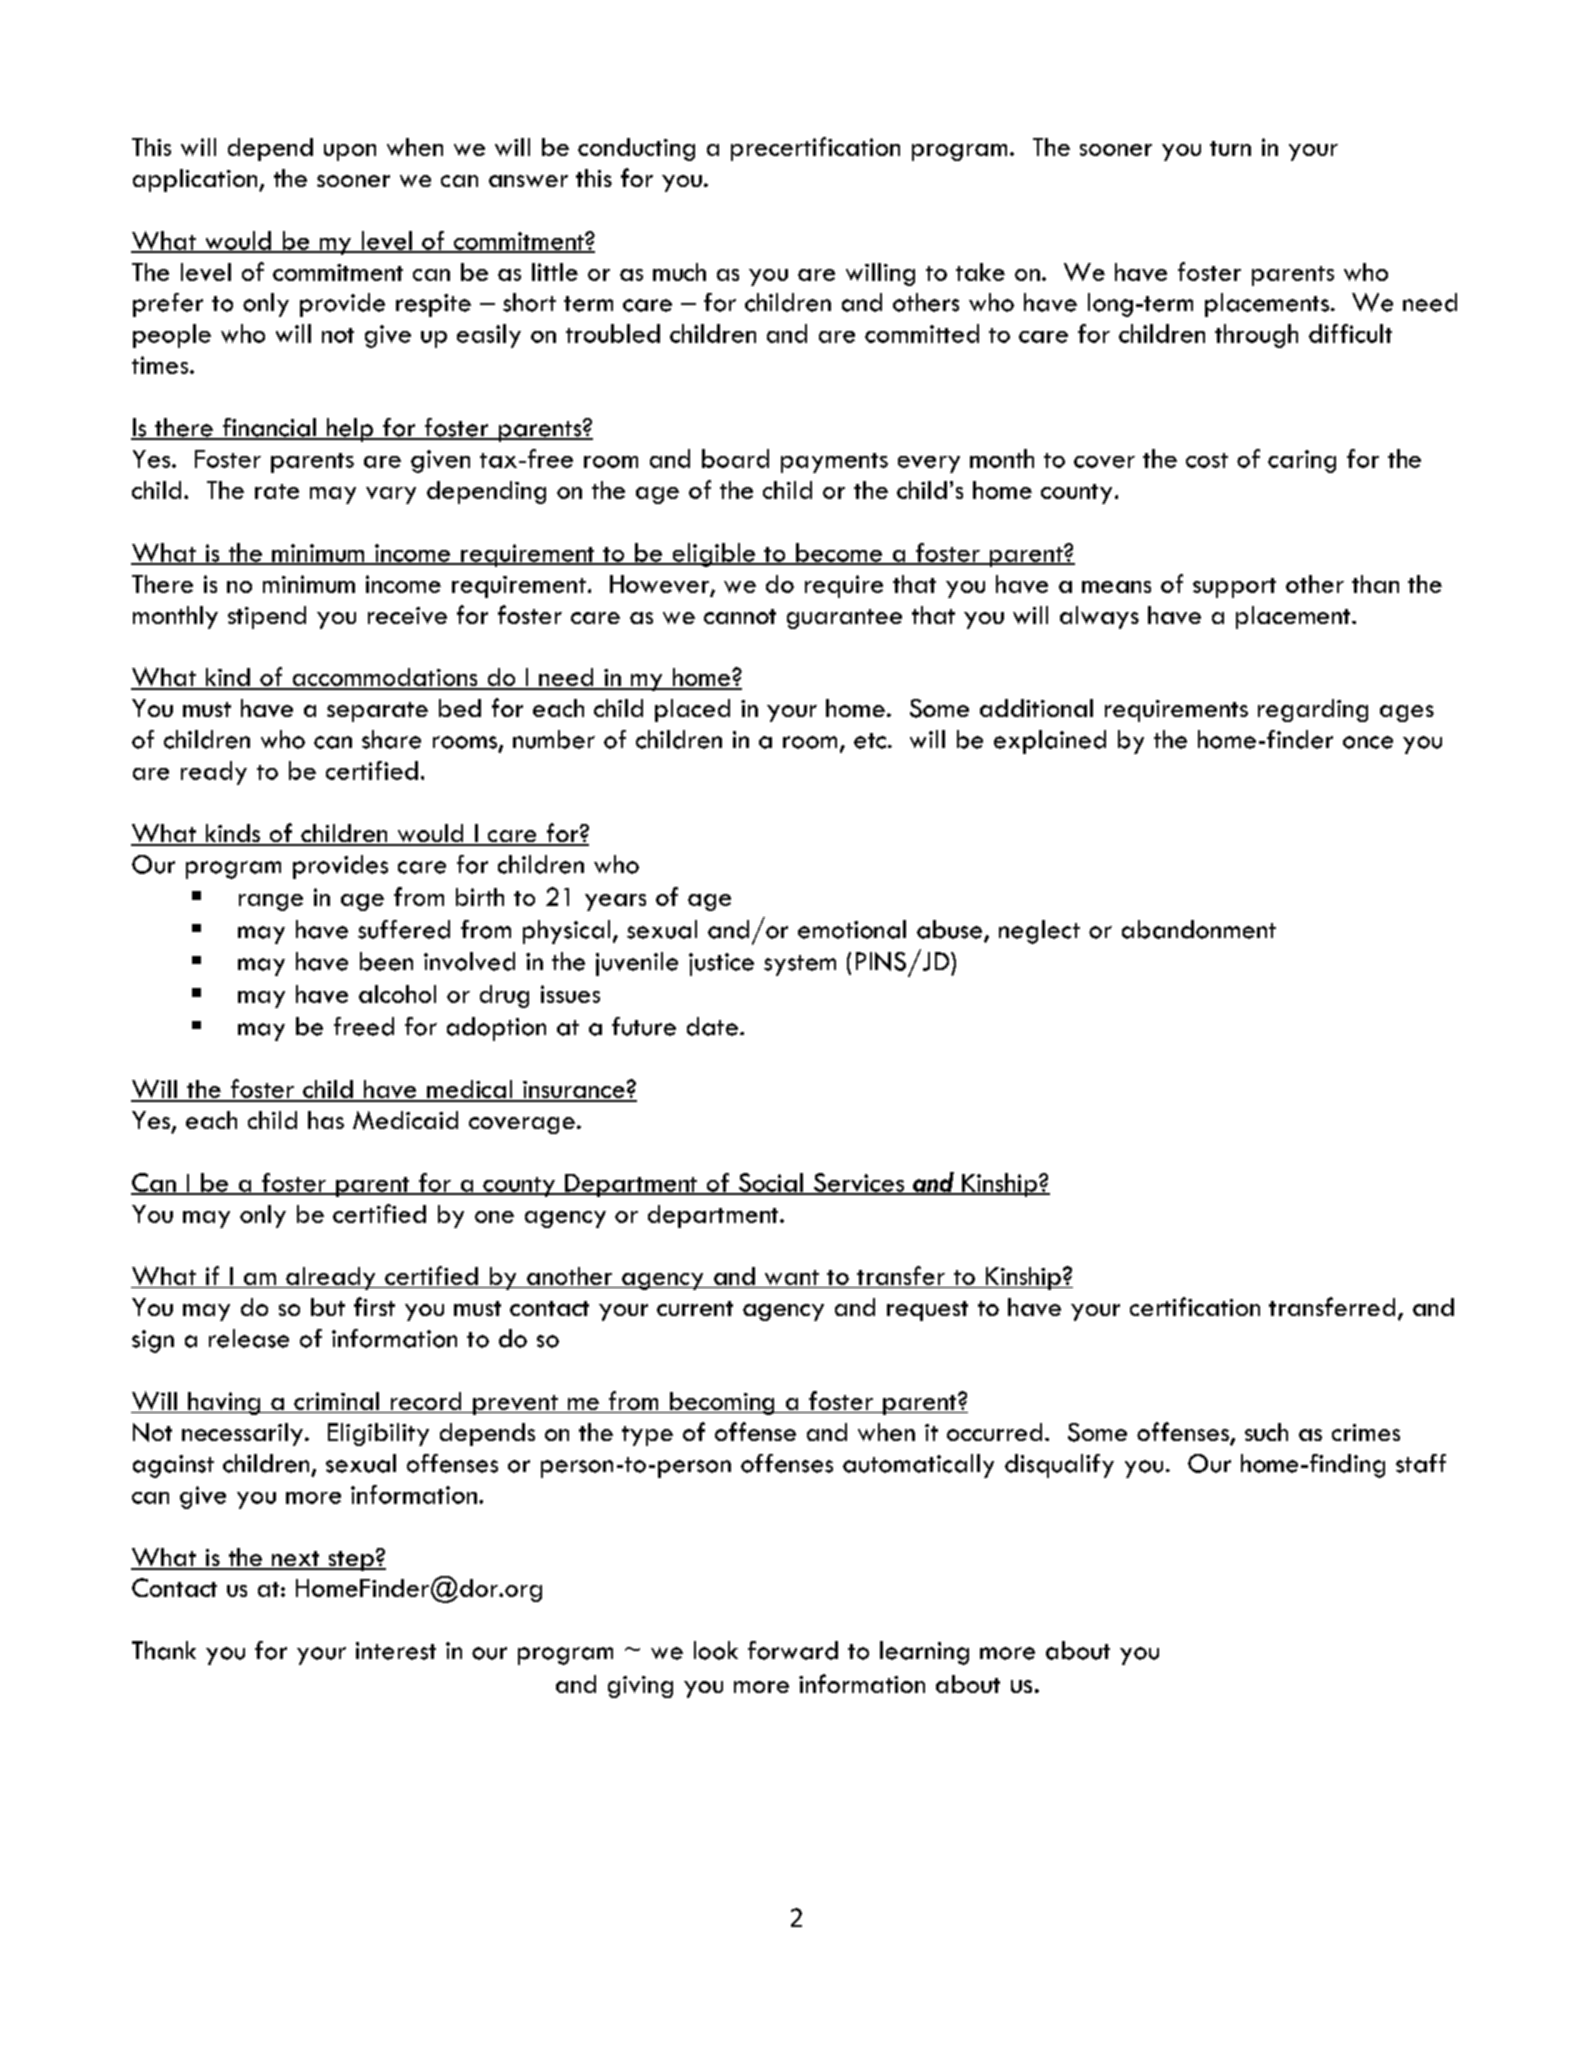 This document has width=1594, height=2063. I want to click on much, so click(679, 272).
